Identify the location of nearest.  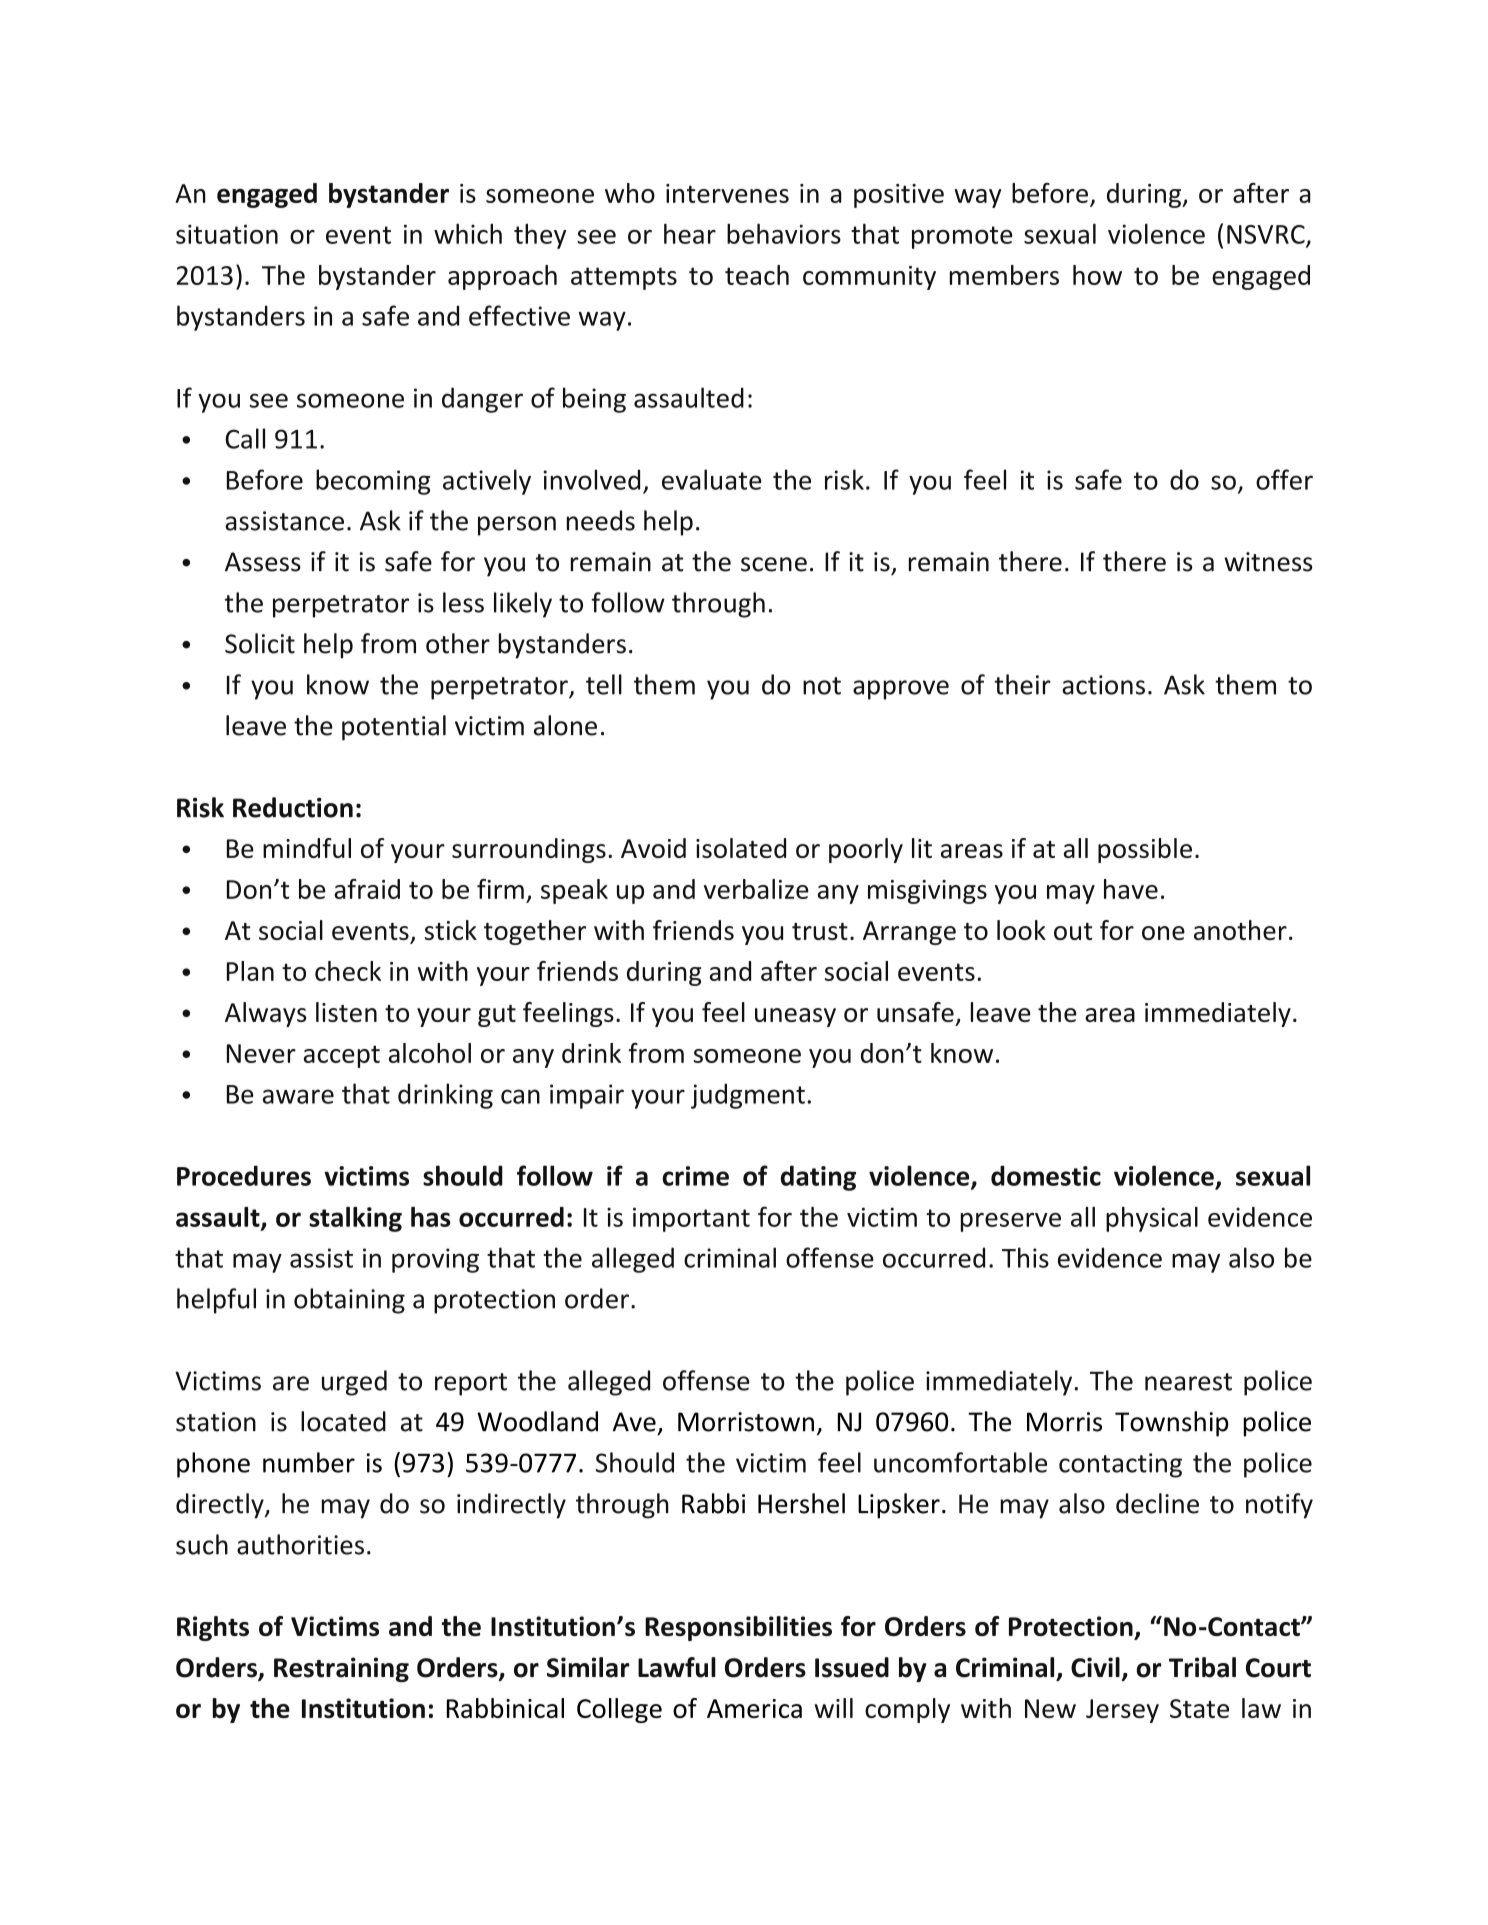
(1188, 1382).
